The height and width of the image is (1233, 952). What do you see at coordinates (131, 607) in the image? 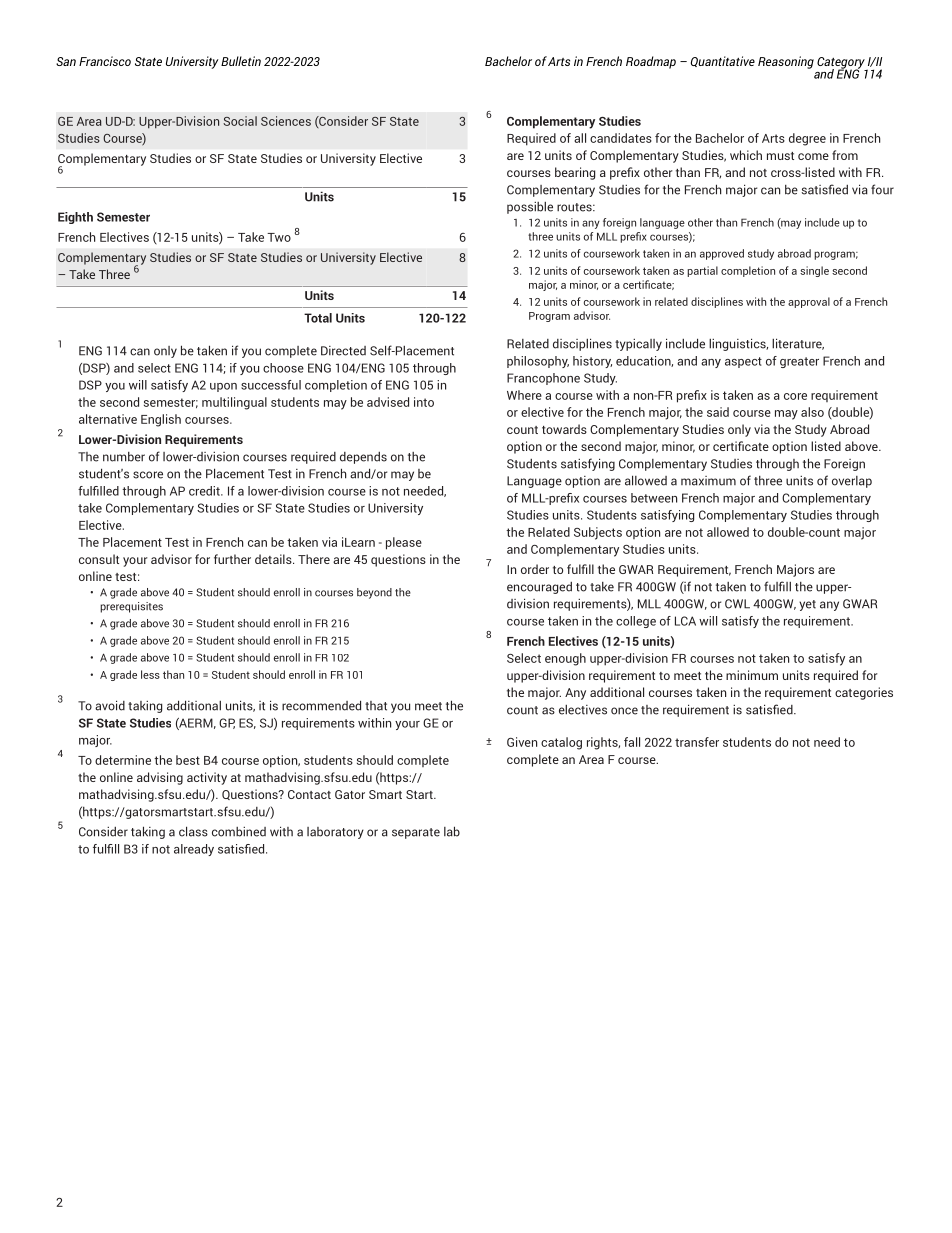
I see `prerequisites` at bounding box center [131, 607].
